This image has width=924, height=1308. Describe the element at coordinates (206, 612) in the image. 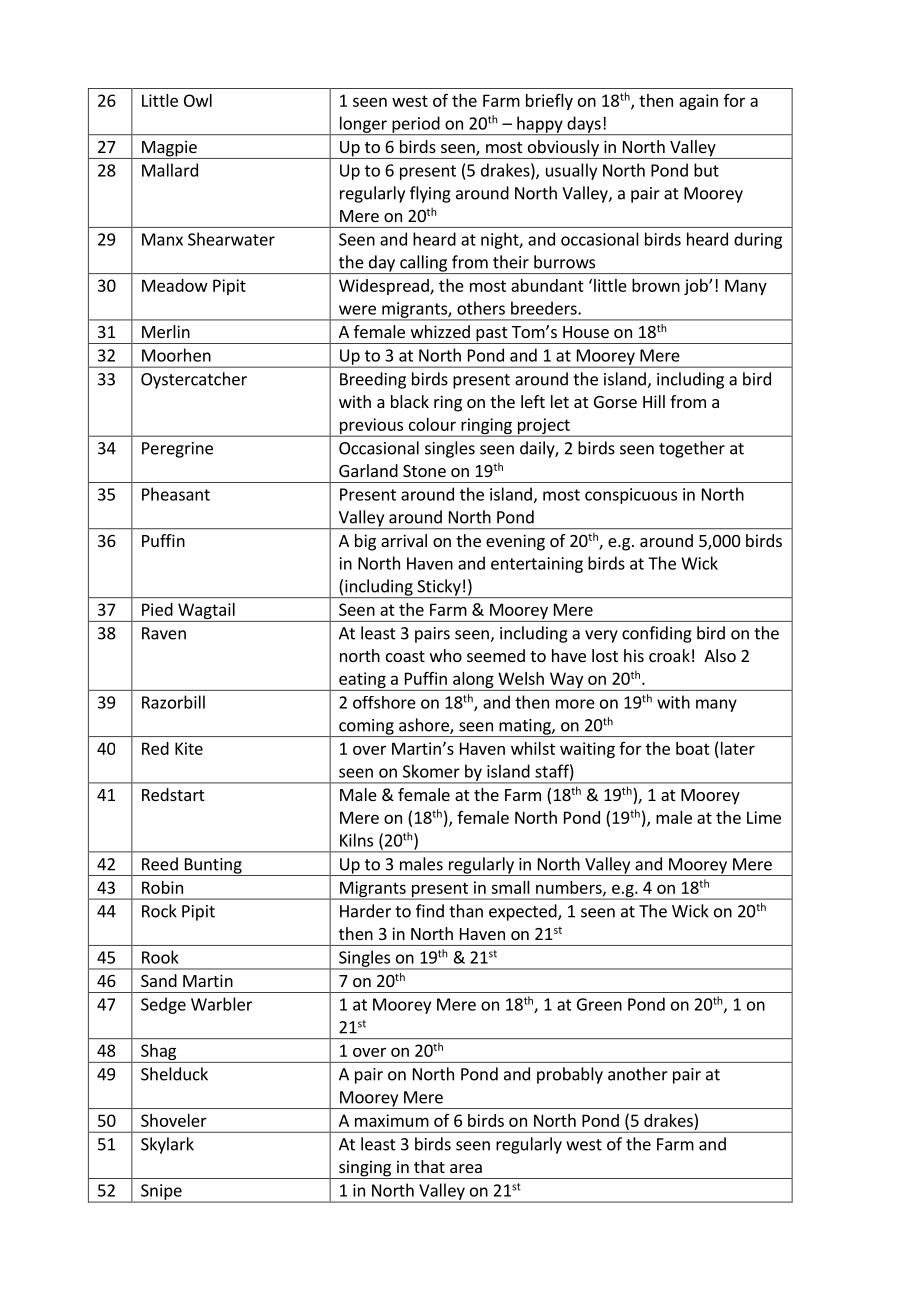

I see `Wagtail` at that location.
